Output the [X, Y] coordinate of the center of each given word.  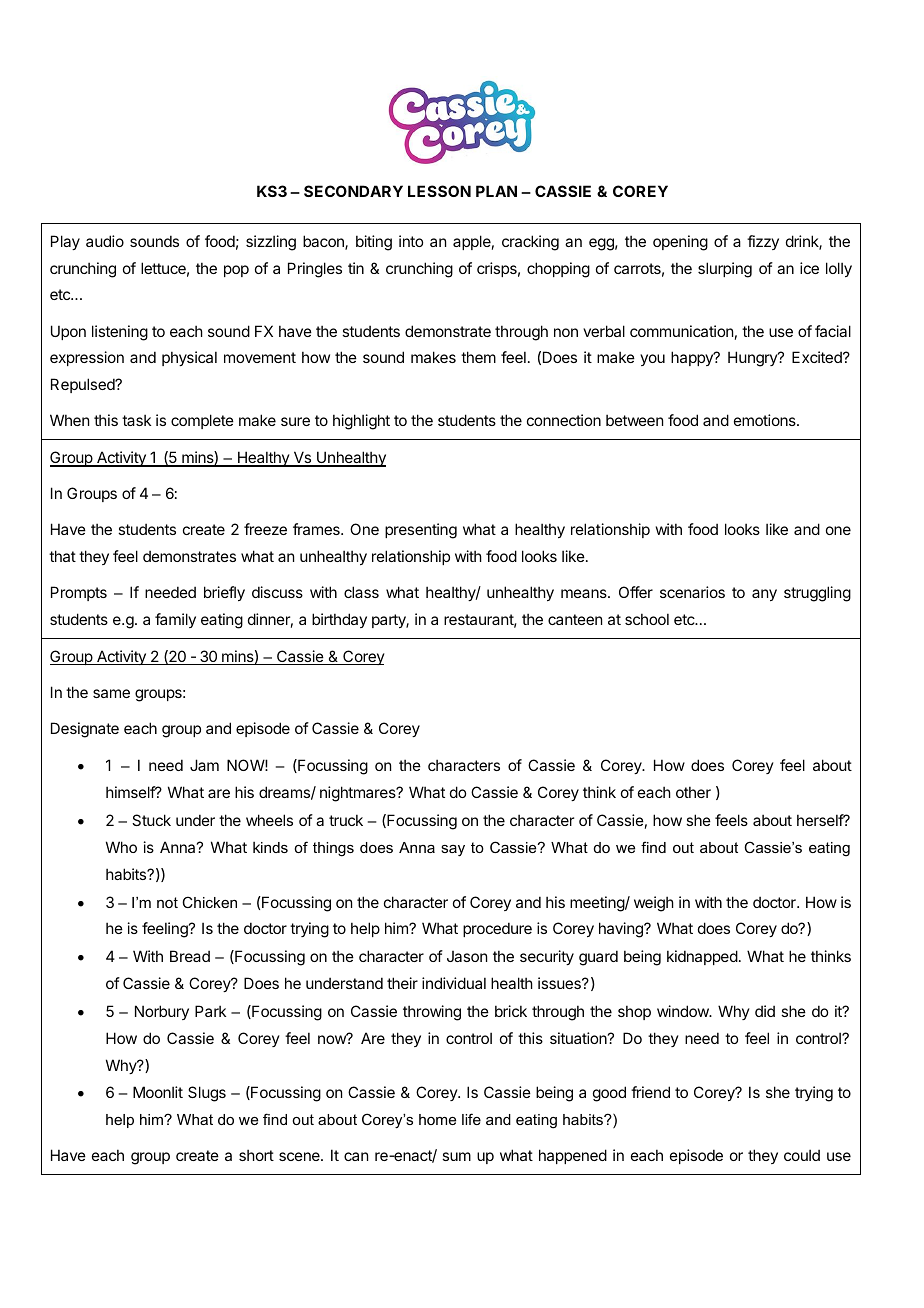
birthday [339, 620]
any [764, 595]
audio [105, 241]
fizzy [763, 242]
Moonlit [158, 1092]
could [802, 1155]
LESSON [439, 191]
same [111, 693]
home [437, 1119]
